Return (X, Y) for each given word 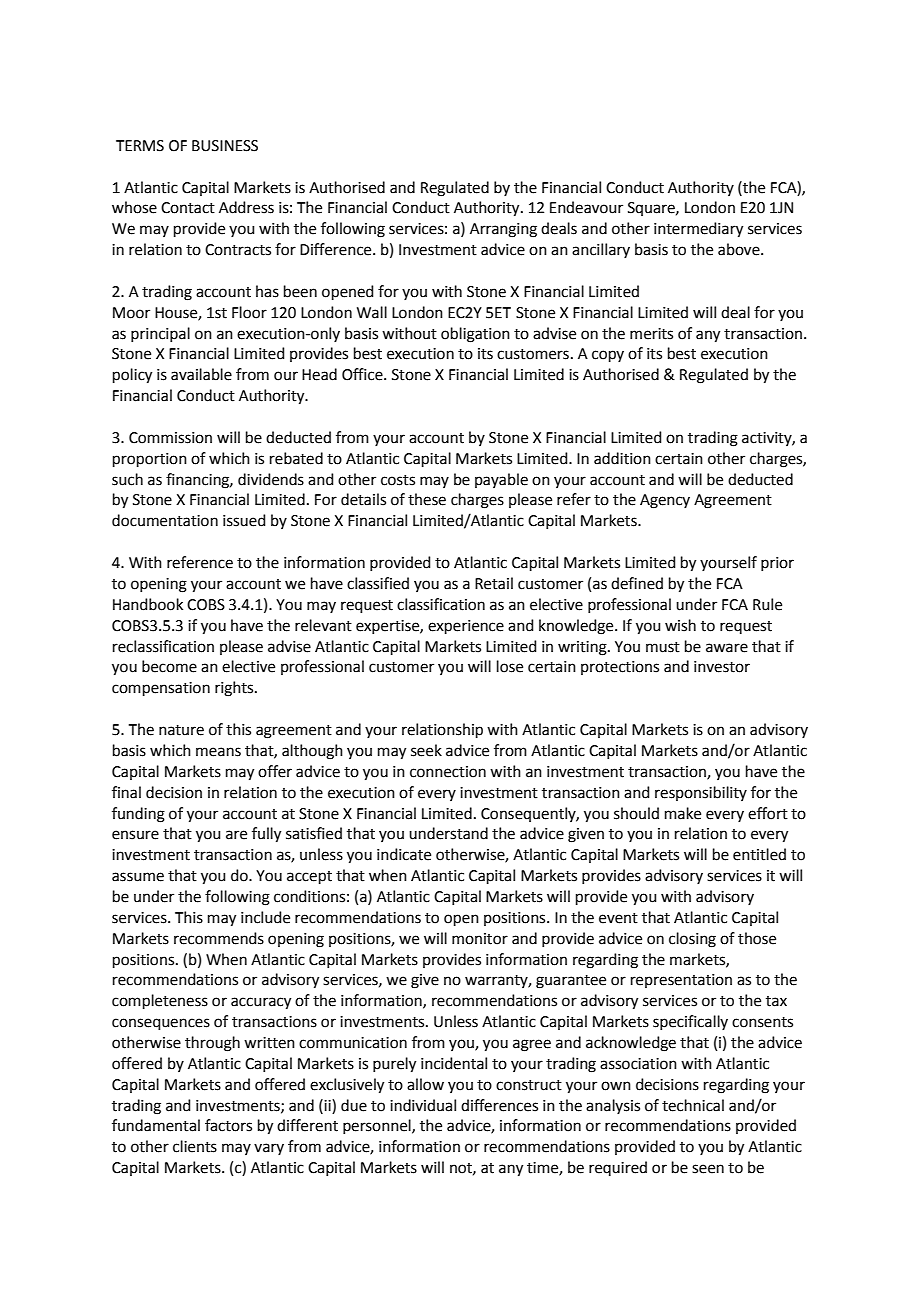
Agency (665, 501)
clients (195, 1146)
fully (266, 835)
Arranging (503, 230)
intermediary (698, 230)
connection (448, 772)
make (683, 813)
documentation (165, 520)
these (427, 499)
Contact (188, 208)
